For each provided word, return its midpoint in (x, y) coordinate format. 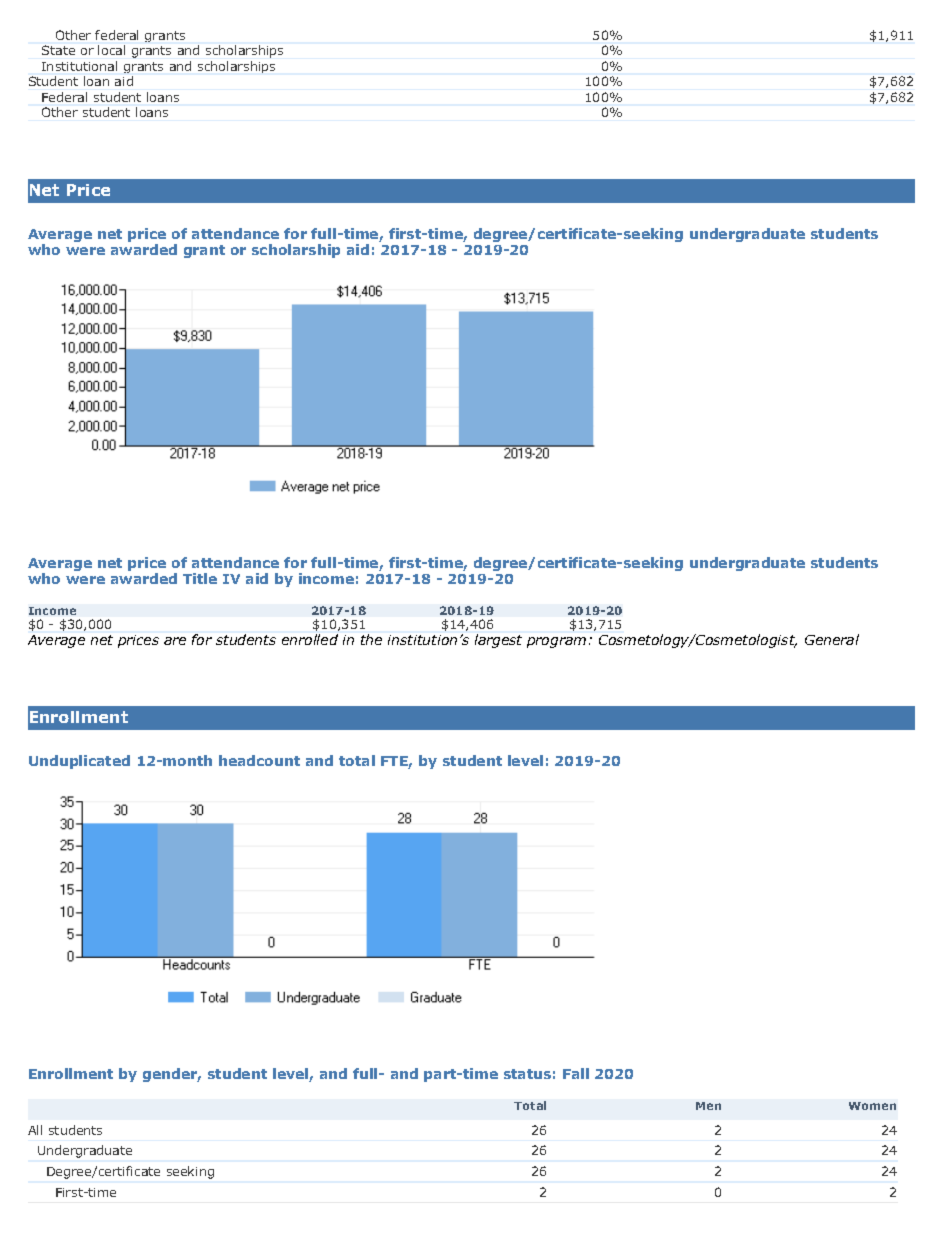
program (556, 642)
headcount (259, 760)
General (832, 639)
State (58, 50)
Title (200, 578)
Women (872, 1106)
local (111, 50)
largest (498, 641)
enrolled (310, 639)
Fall (576, 1073)
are (175, 641)
